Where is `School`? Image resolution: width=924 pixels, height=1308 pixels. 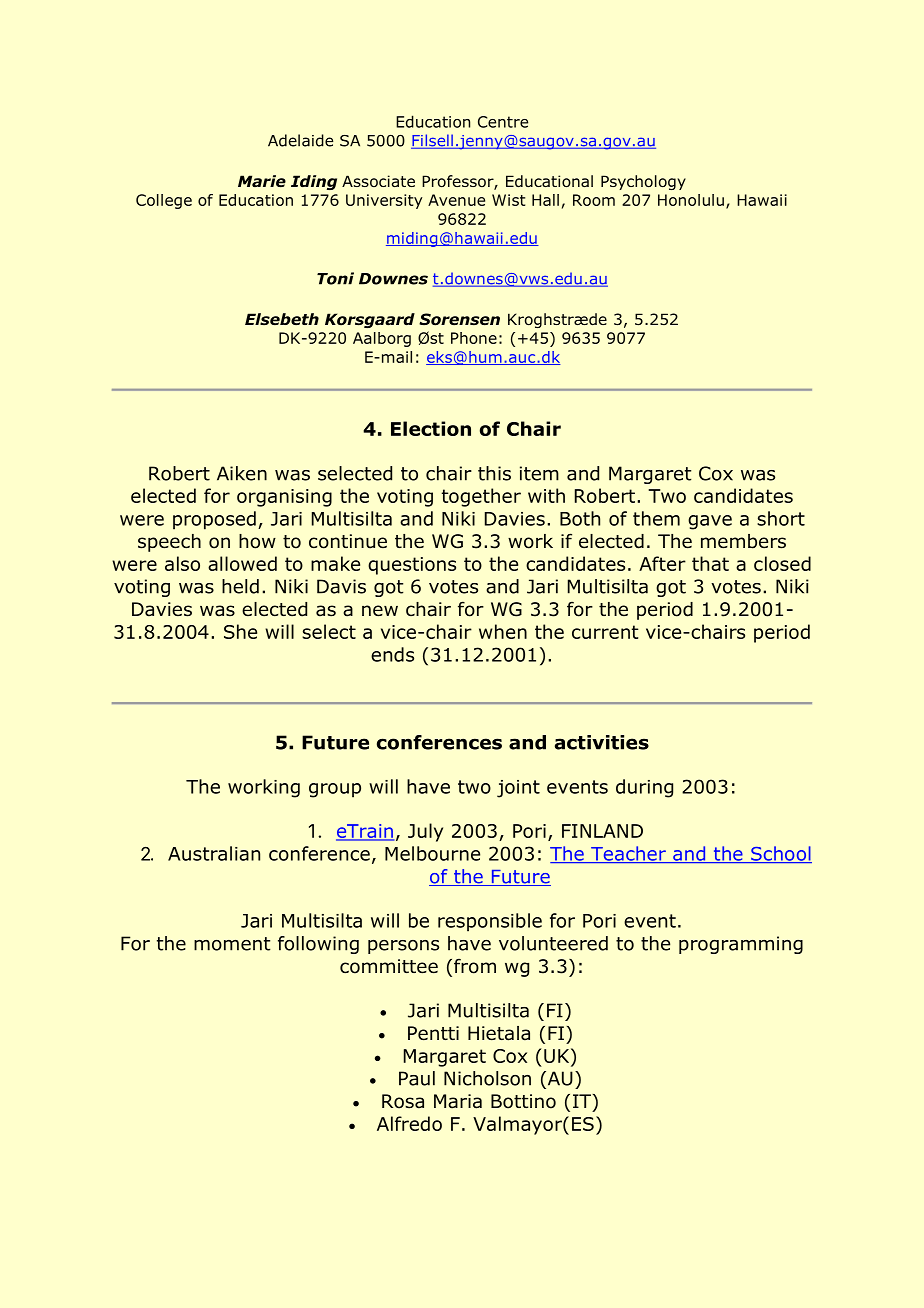
School is located at coordinates (780, 854).
